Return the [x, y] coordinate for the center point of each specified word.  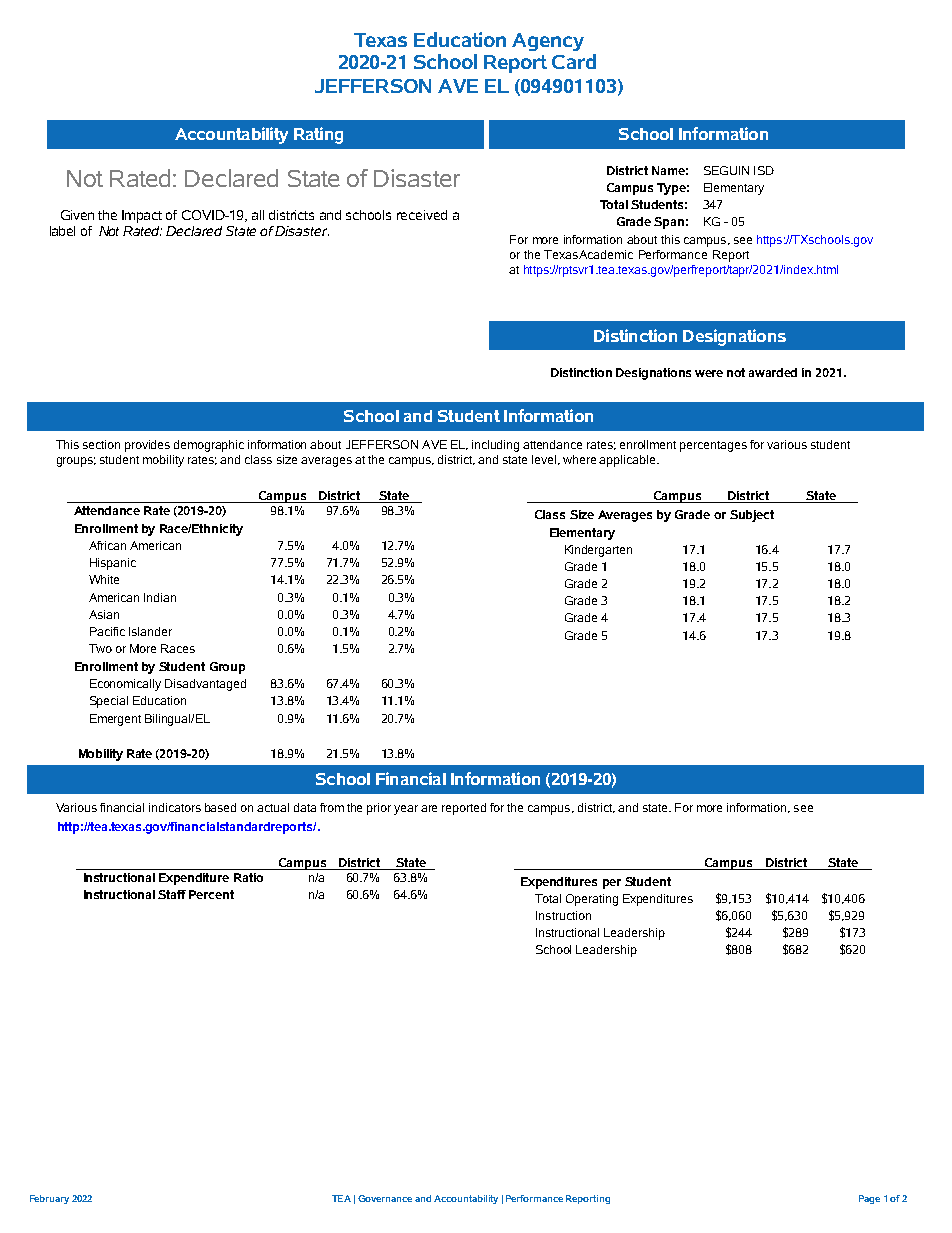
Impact [142, 216]
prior [379, 809]
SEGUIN [726, 170]
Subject [752, 516]
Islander [150, 631]
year [406, 810]
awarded [773, 372]
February [49, 1199]
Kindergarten [598, 551]
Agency [548, 42]
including [495, 446]
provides [147, 446]
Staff [172, 894]
